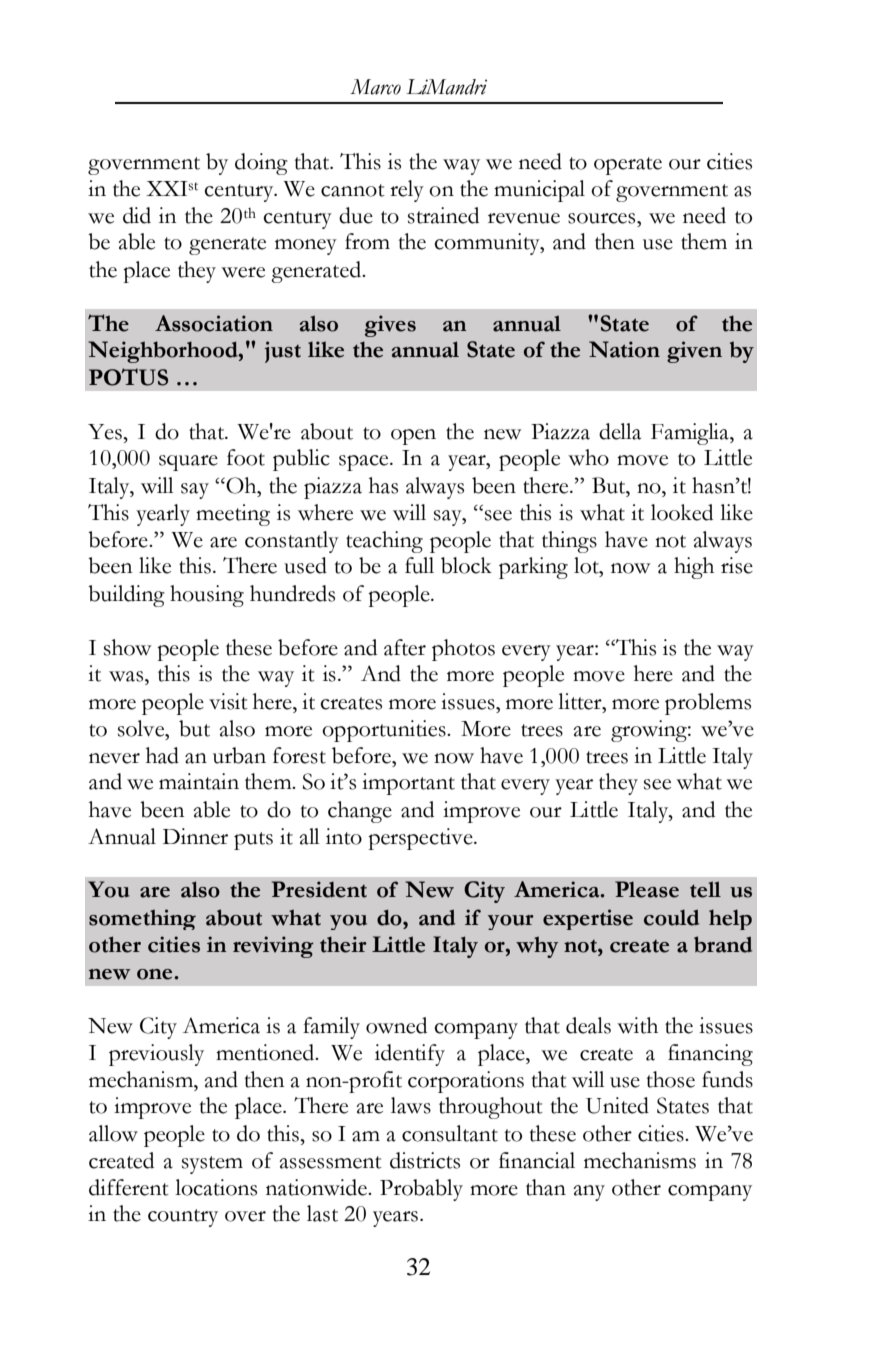 The height and width of the screenshot is (1354, 896). Describe the element at coordinates (405, 647) in the screenshot. I see `after` at that location.
